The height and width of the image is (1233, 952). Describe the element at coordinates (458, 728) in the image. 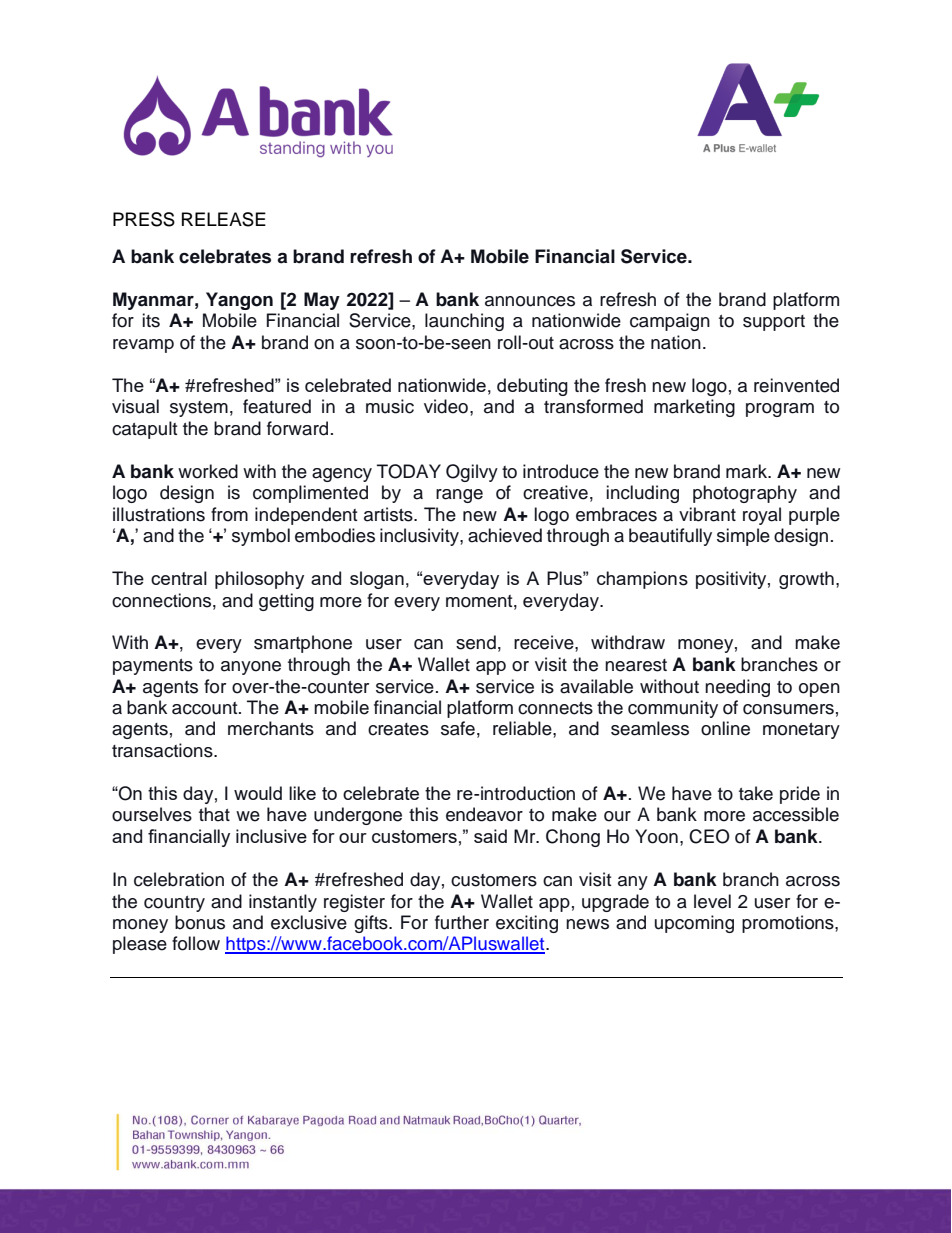

I see `safe` at that location.
